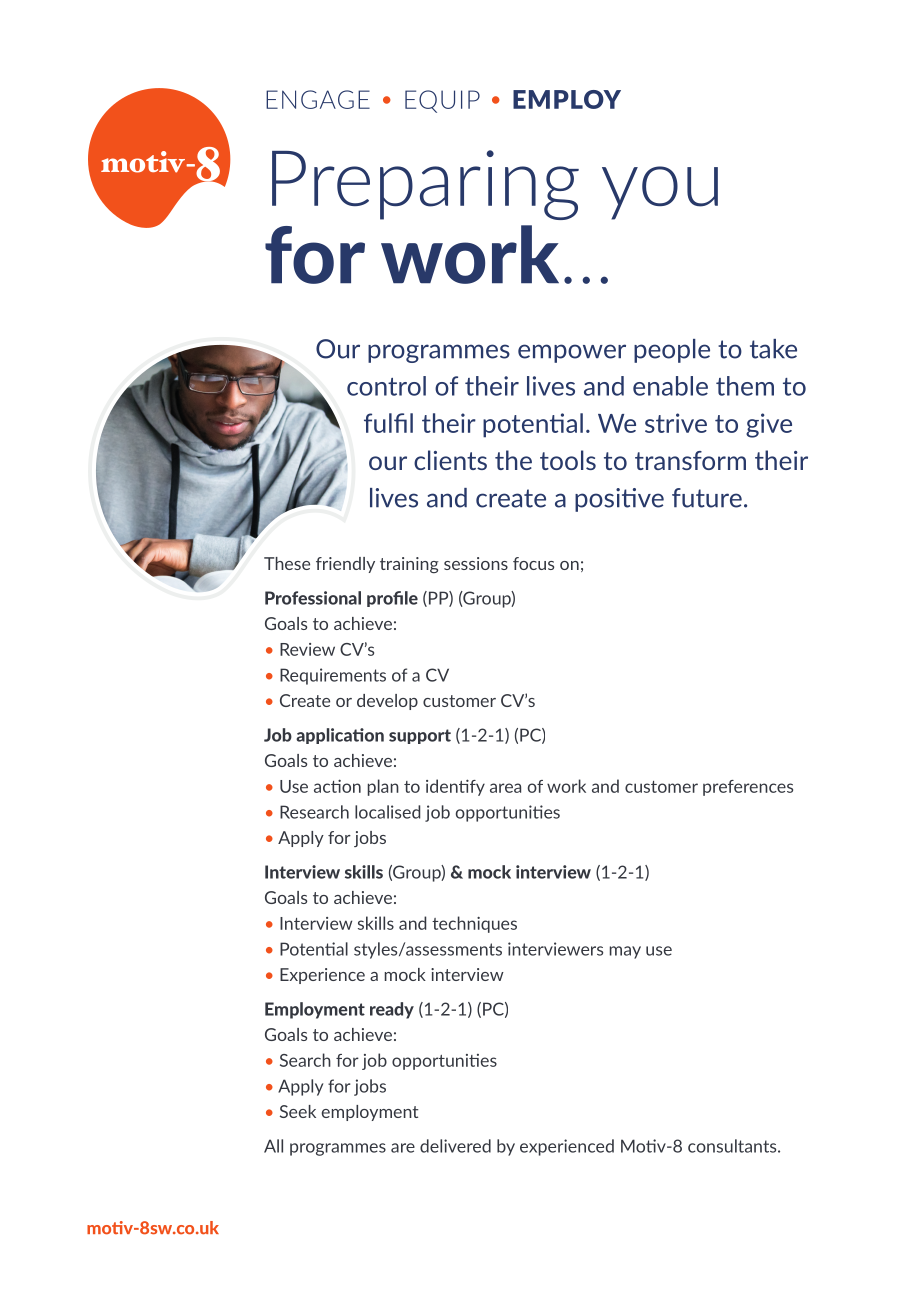 Image resolution: width=924 pixels, height=1308 pixels. I want to click on ENGAGE, so click(318, 99).
